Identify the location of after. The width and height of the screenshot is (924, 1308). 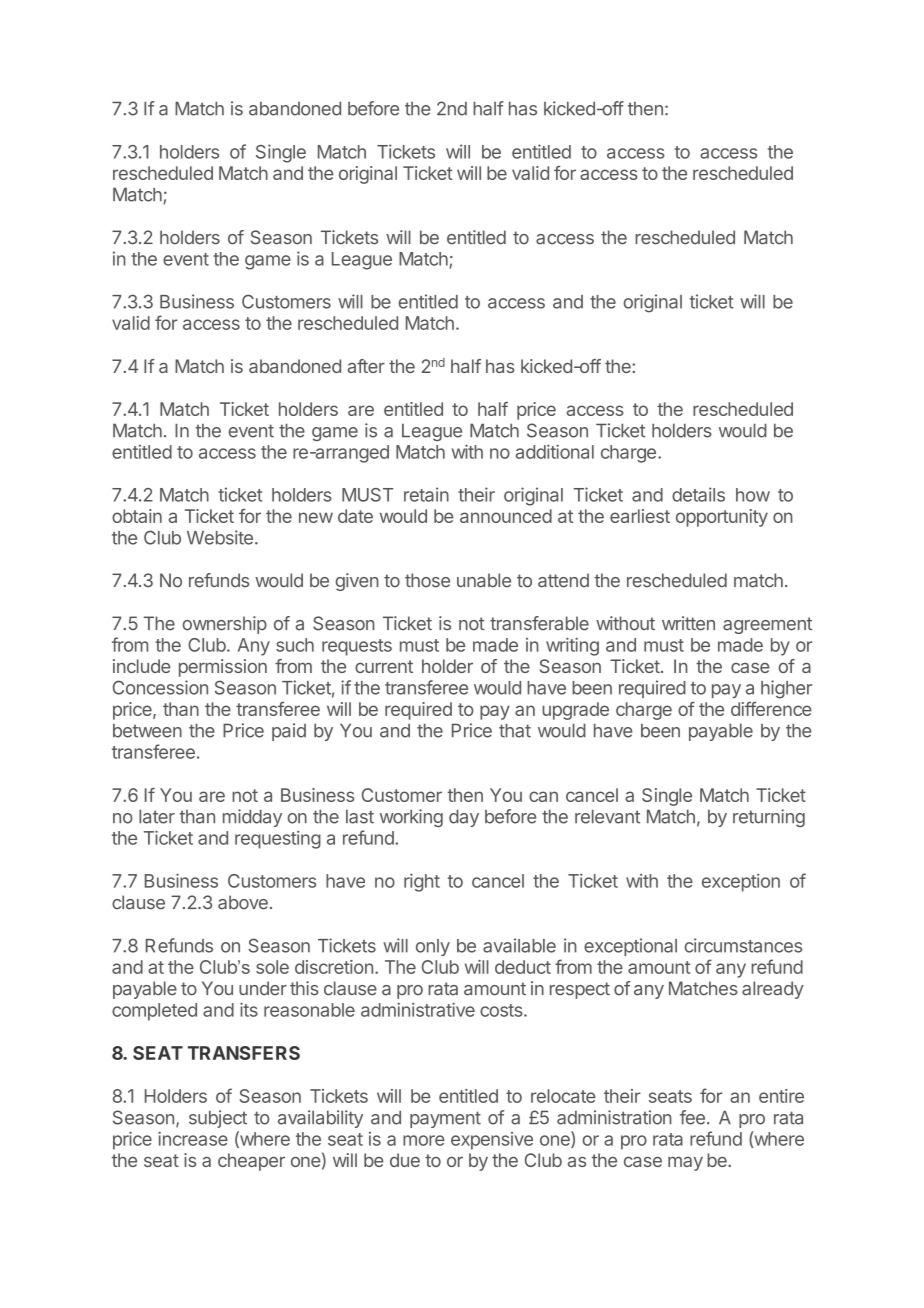
(366, 366).
